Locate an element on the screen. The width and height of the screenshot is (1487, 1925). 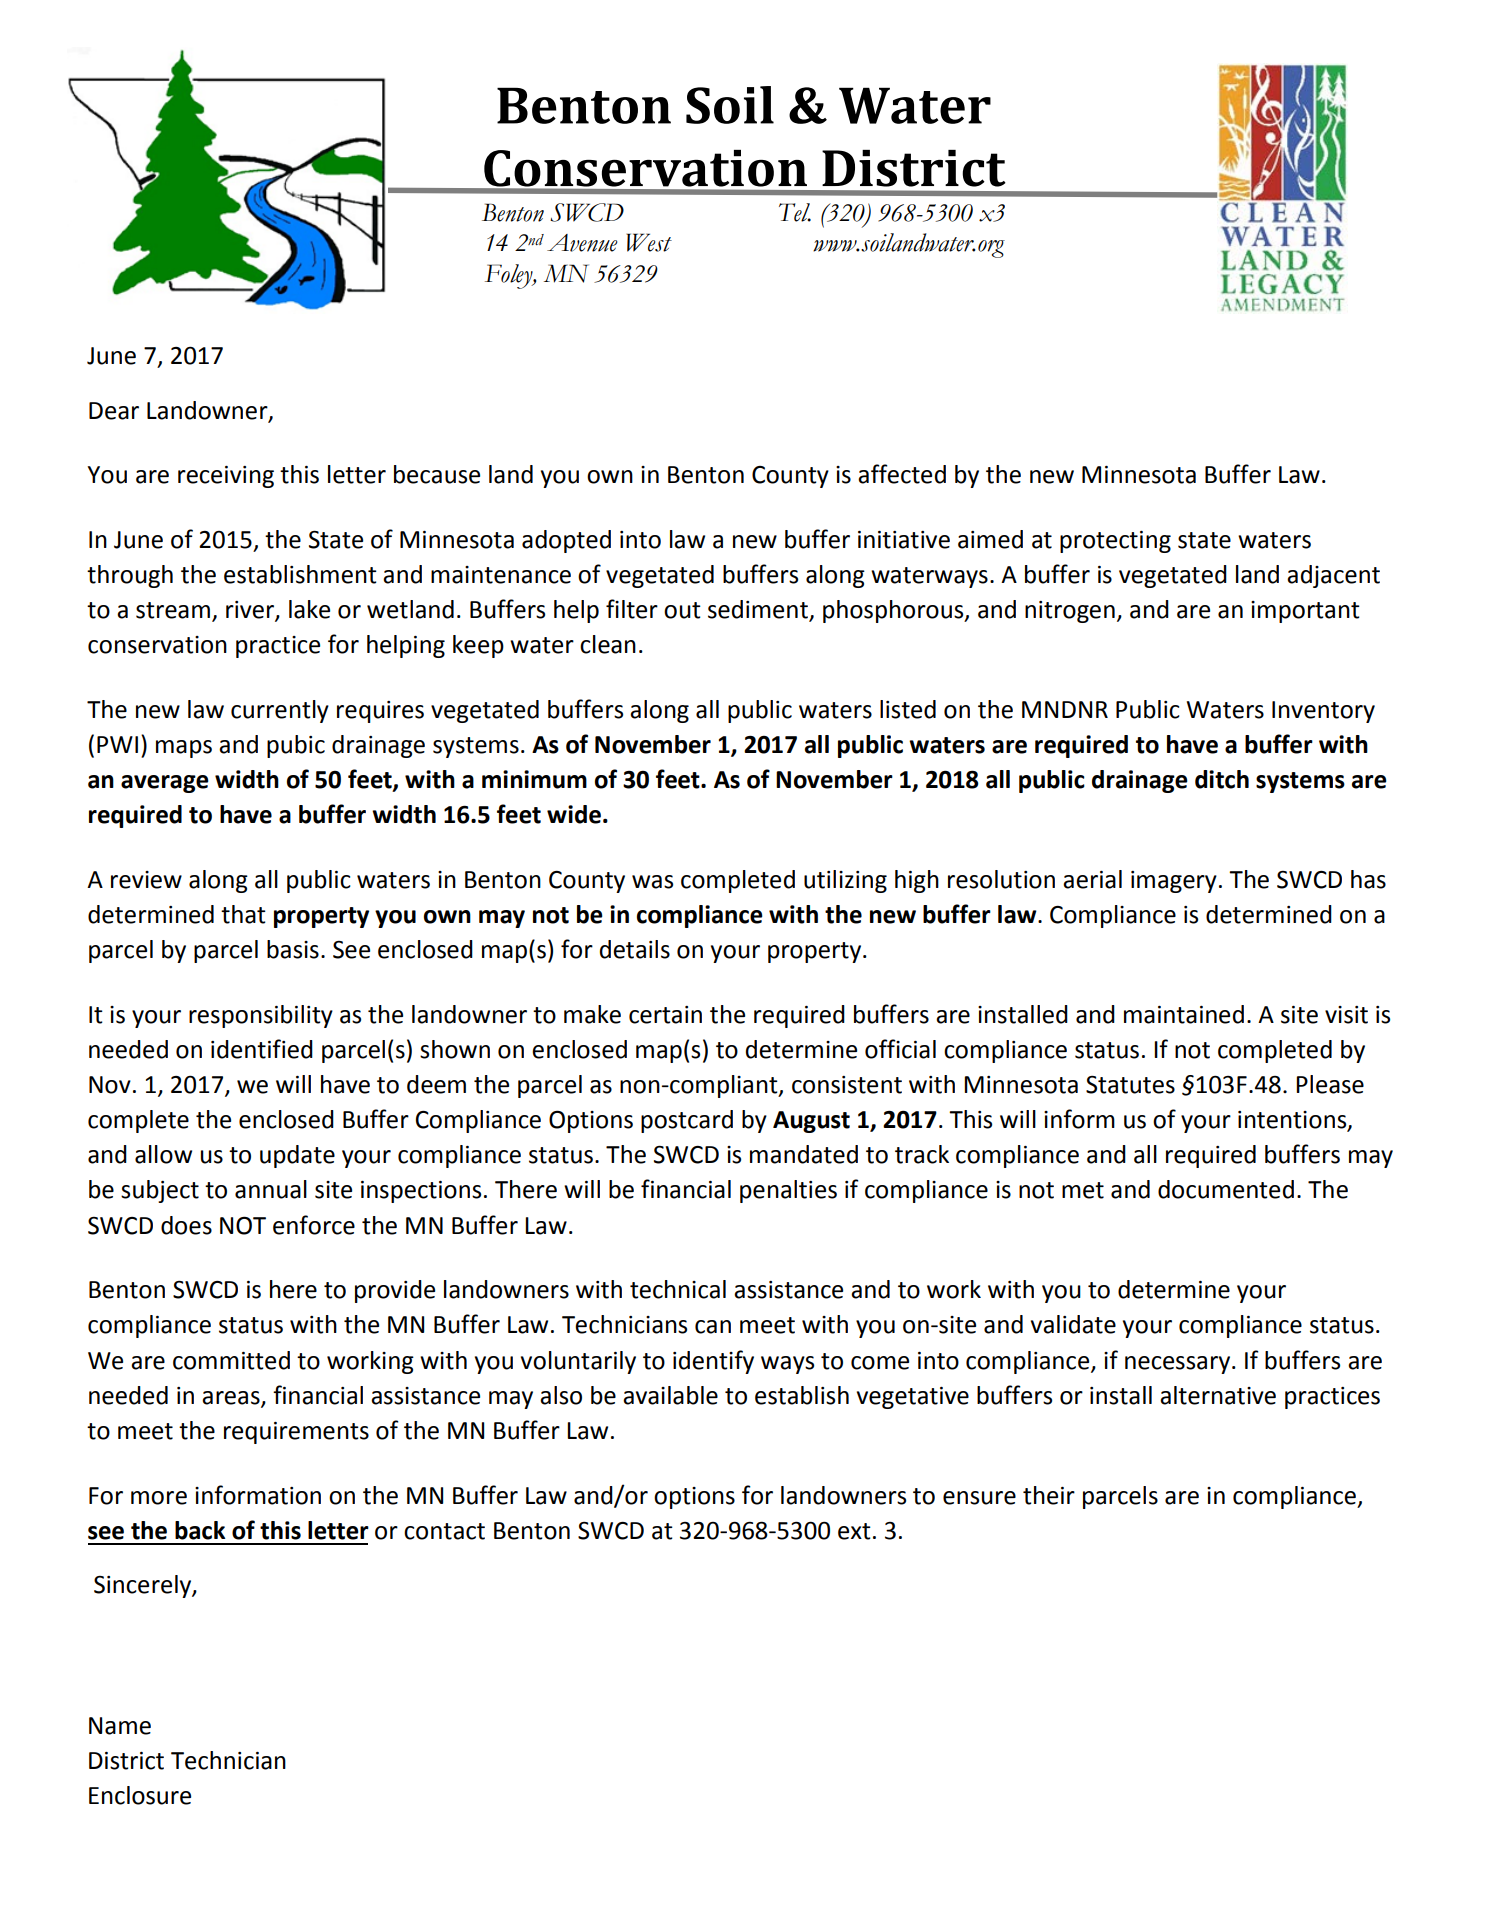
Tel is located at coordinates (795, 212).
